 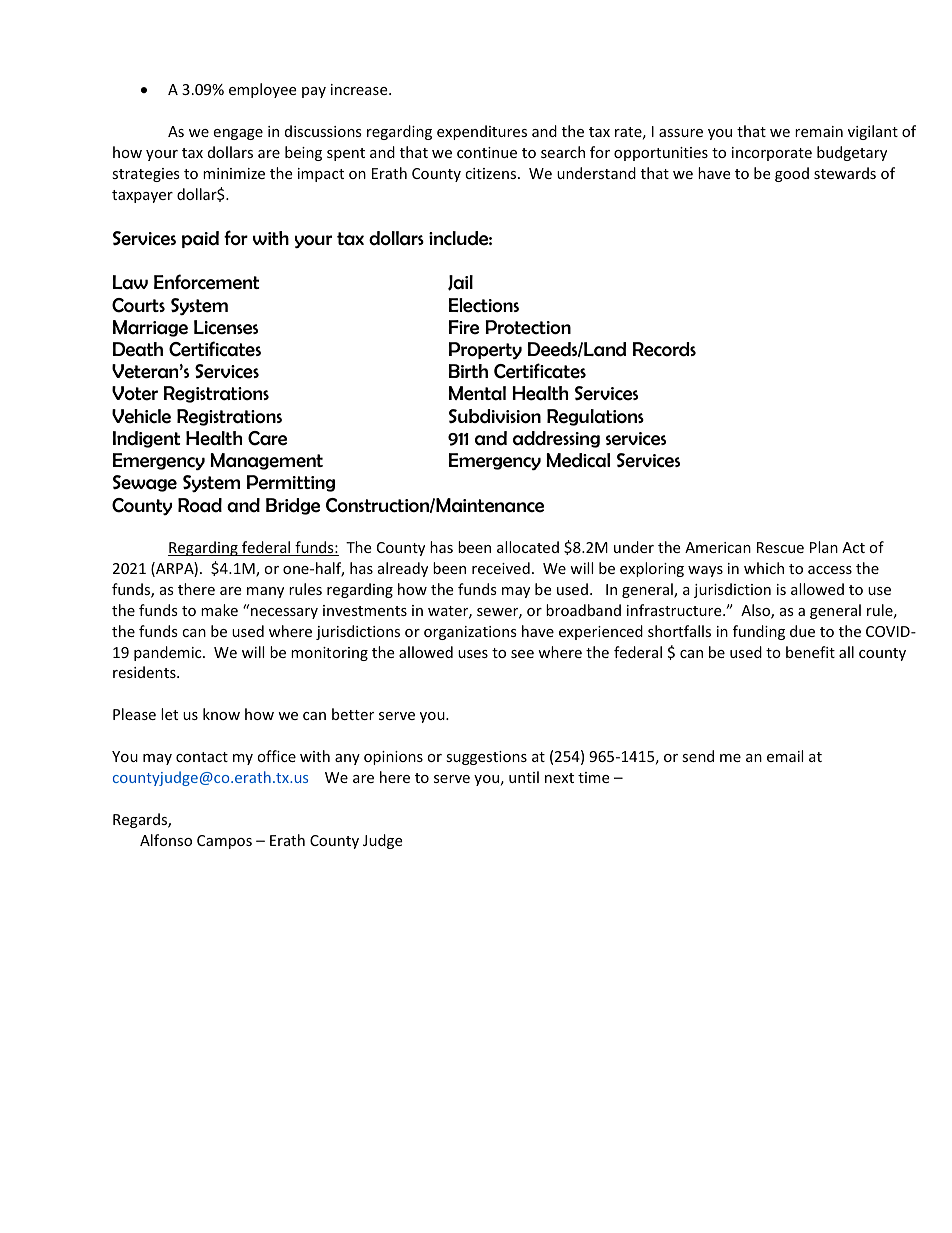 What do you see at coordinates (238, 134) in the image?
I see `engage` at bounding box center [238, 134].
